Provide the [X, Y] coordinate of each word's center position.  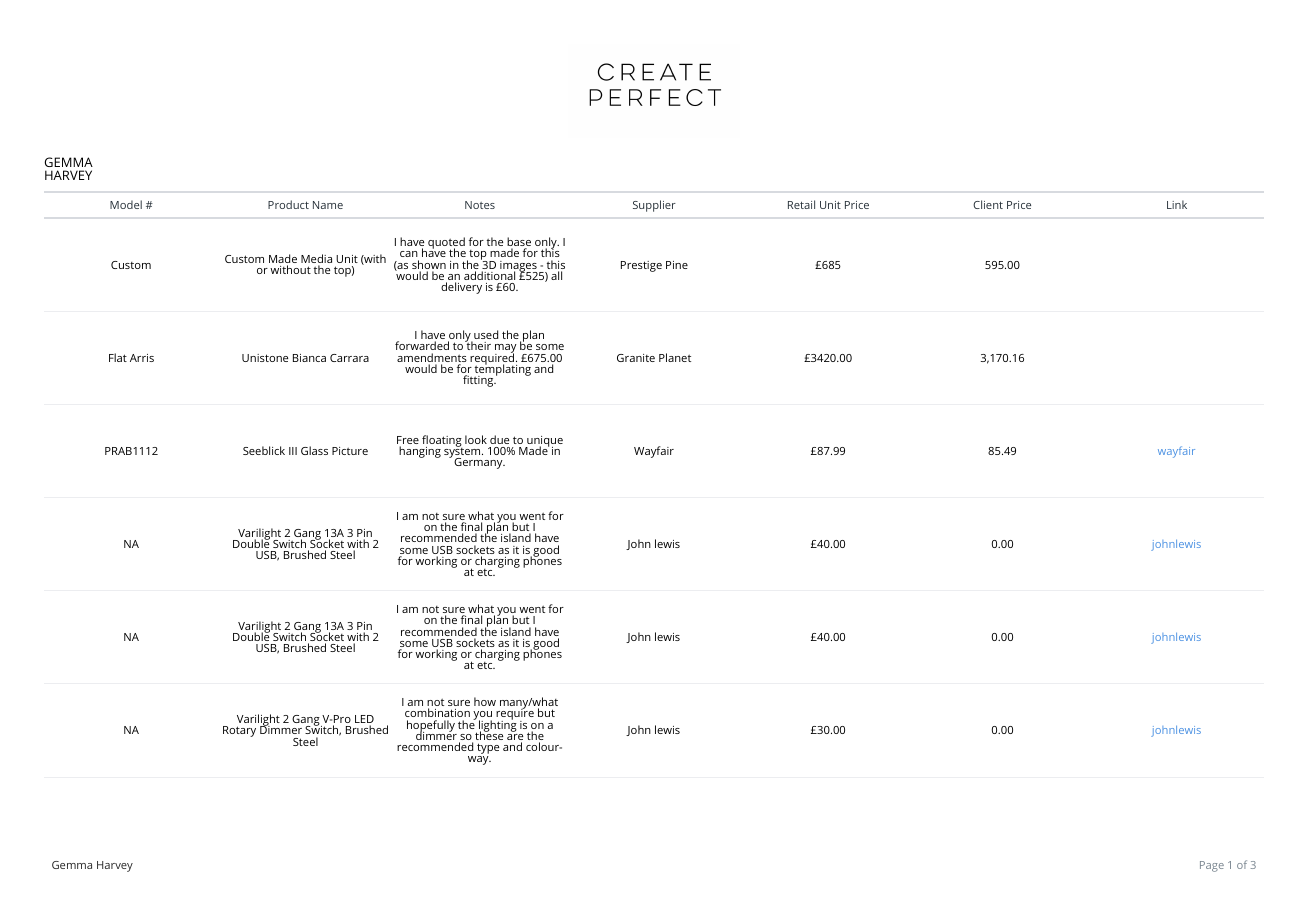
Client [988, 204]
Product [288, 204]
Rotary [239, 731]
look [476, 439]
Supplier [654, 206]
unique [544, 442]
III [293, 451]
